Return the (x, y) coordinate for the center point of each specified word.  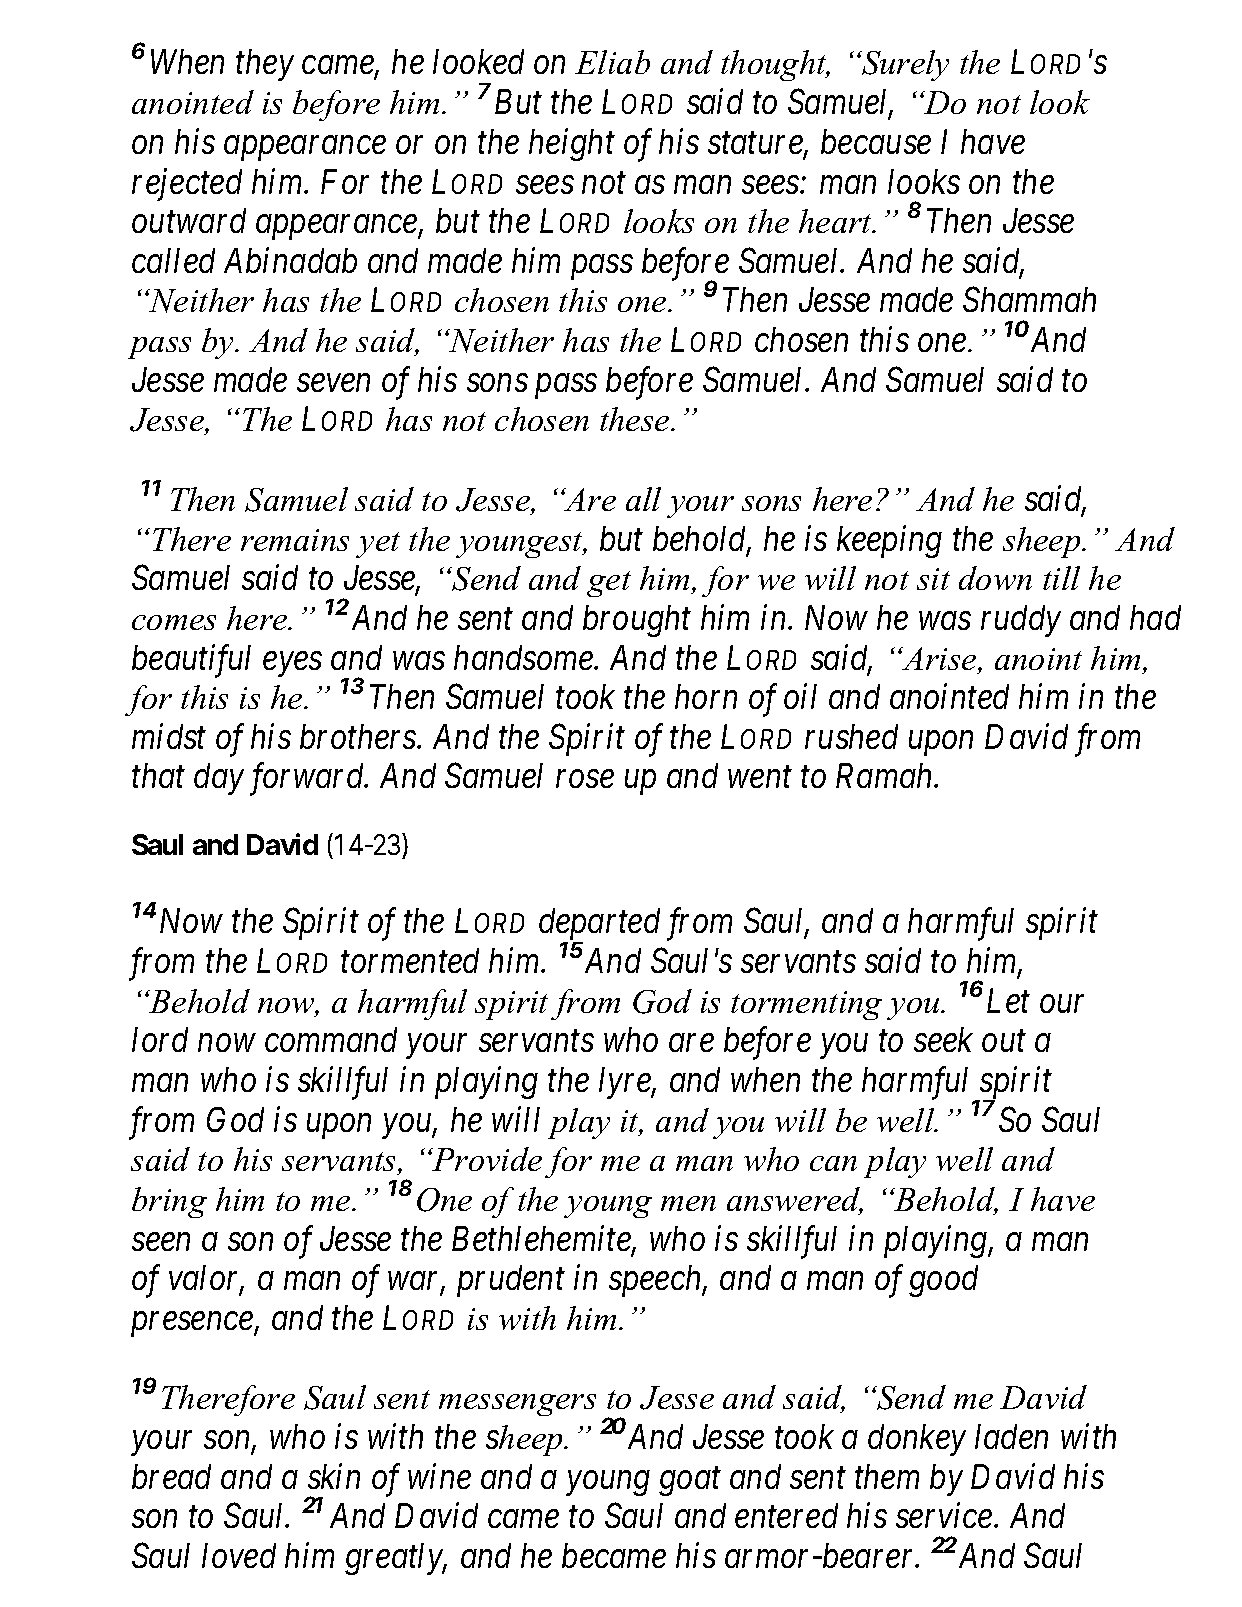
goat (690, 1482)
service (945, 1516)
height (572, 144)
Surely (904, 65)
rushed (851, 736)
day (219, 779)
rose (585, 779)
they (265, 65)
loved (239, 1555)
